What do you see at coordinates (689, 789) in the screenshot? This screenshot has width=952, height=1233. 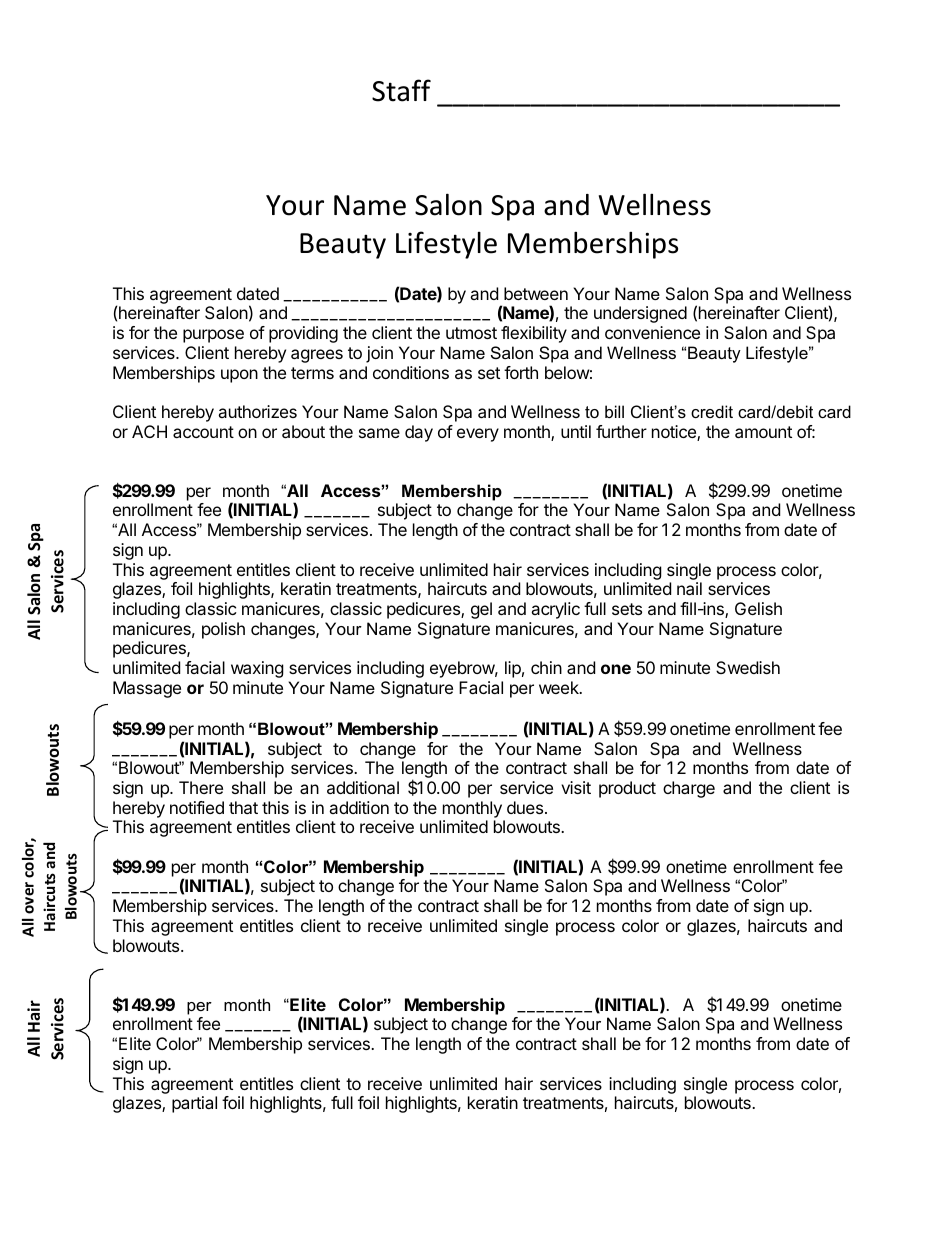 I see `charge` at bounding box center [689, 789].
